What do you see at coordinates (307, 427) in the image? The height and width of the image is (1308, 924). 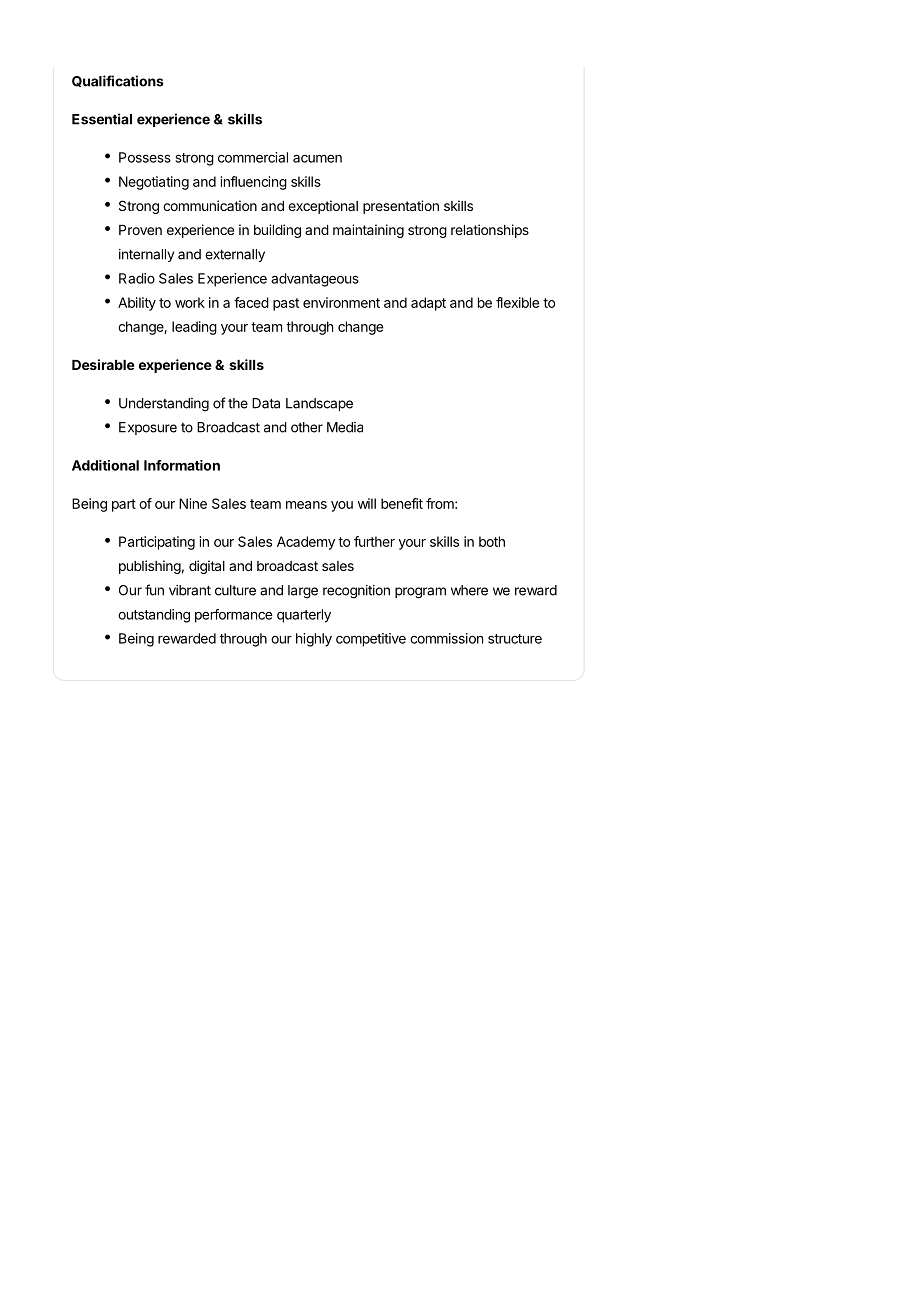 I see `other` at bounding box center [307, 427].
